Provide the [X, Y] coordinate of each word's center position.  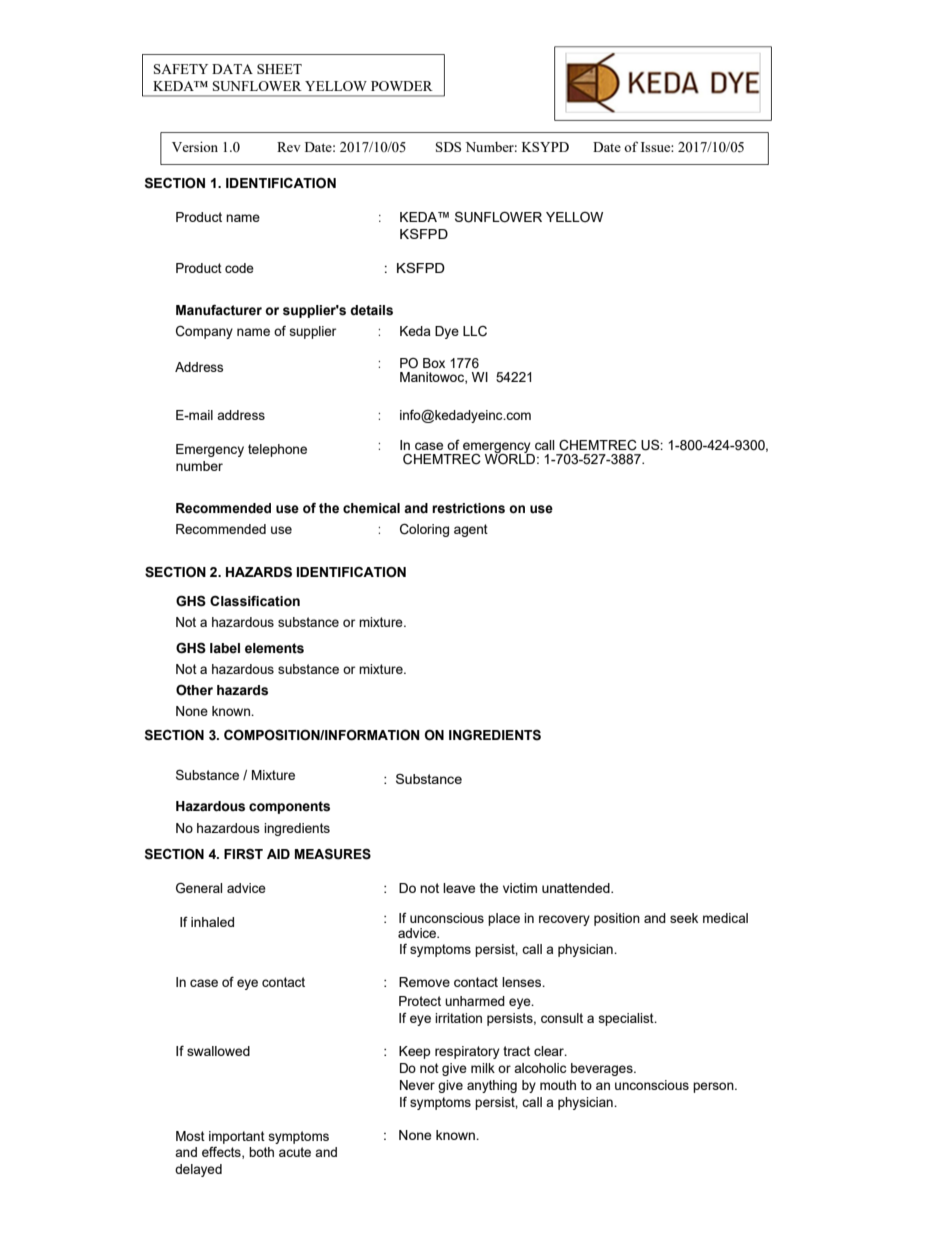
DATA [232, 69]
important [237, 1137]
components [289, 807]
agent [471, 530]
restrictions [468, 508]
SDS [448, 147]
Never [417, 1085]
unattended [577, 888]
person [714, 1087]
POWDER [402, 86]
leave [459, 888]
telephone [277, 450]
